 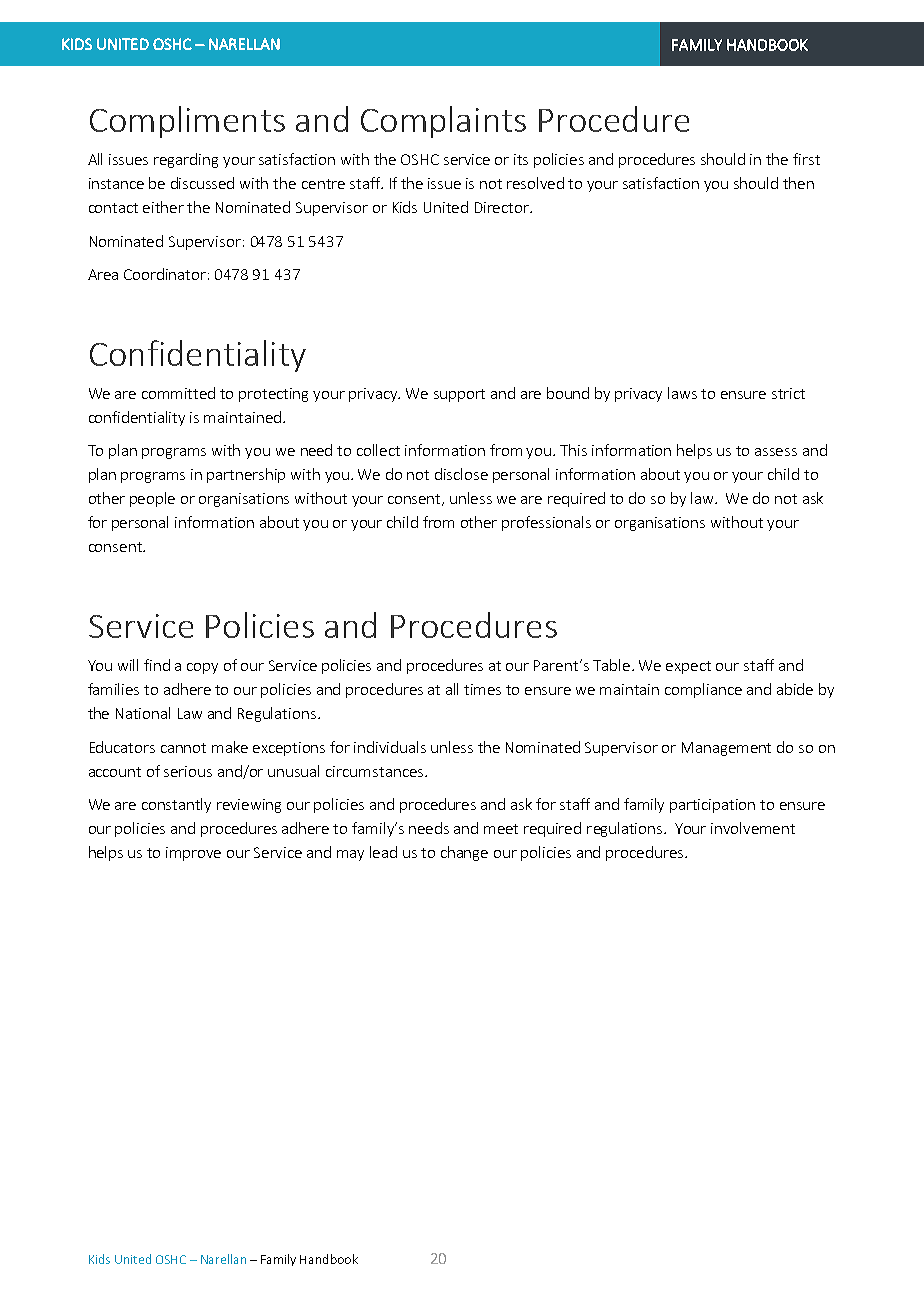 What do you see at coordinates (186, 160) in the document?
I see `regarding` at bounding box center [186, 160].
